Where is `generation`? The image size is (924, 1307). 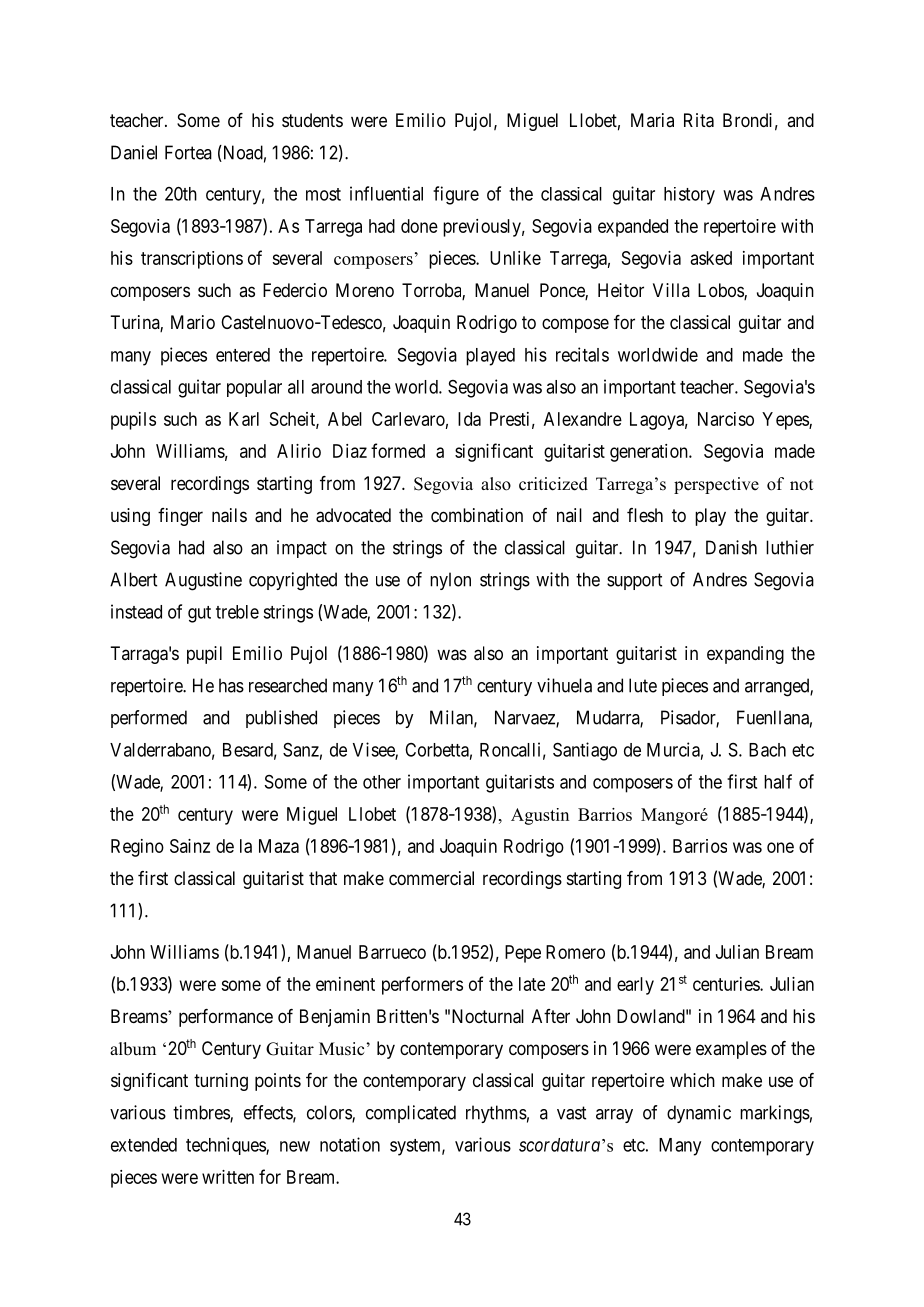
generation is located at coordinates (650, 453).
